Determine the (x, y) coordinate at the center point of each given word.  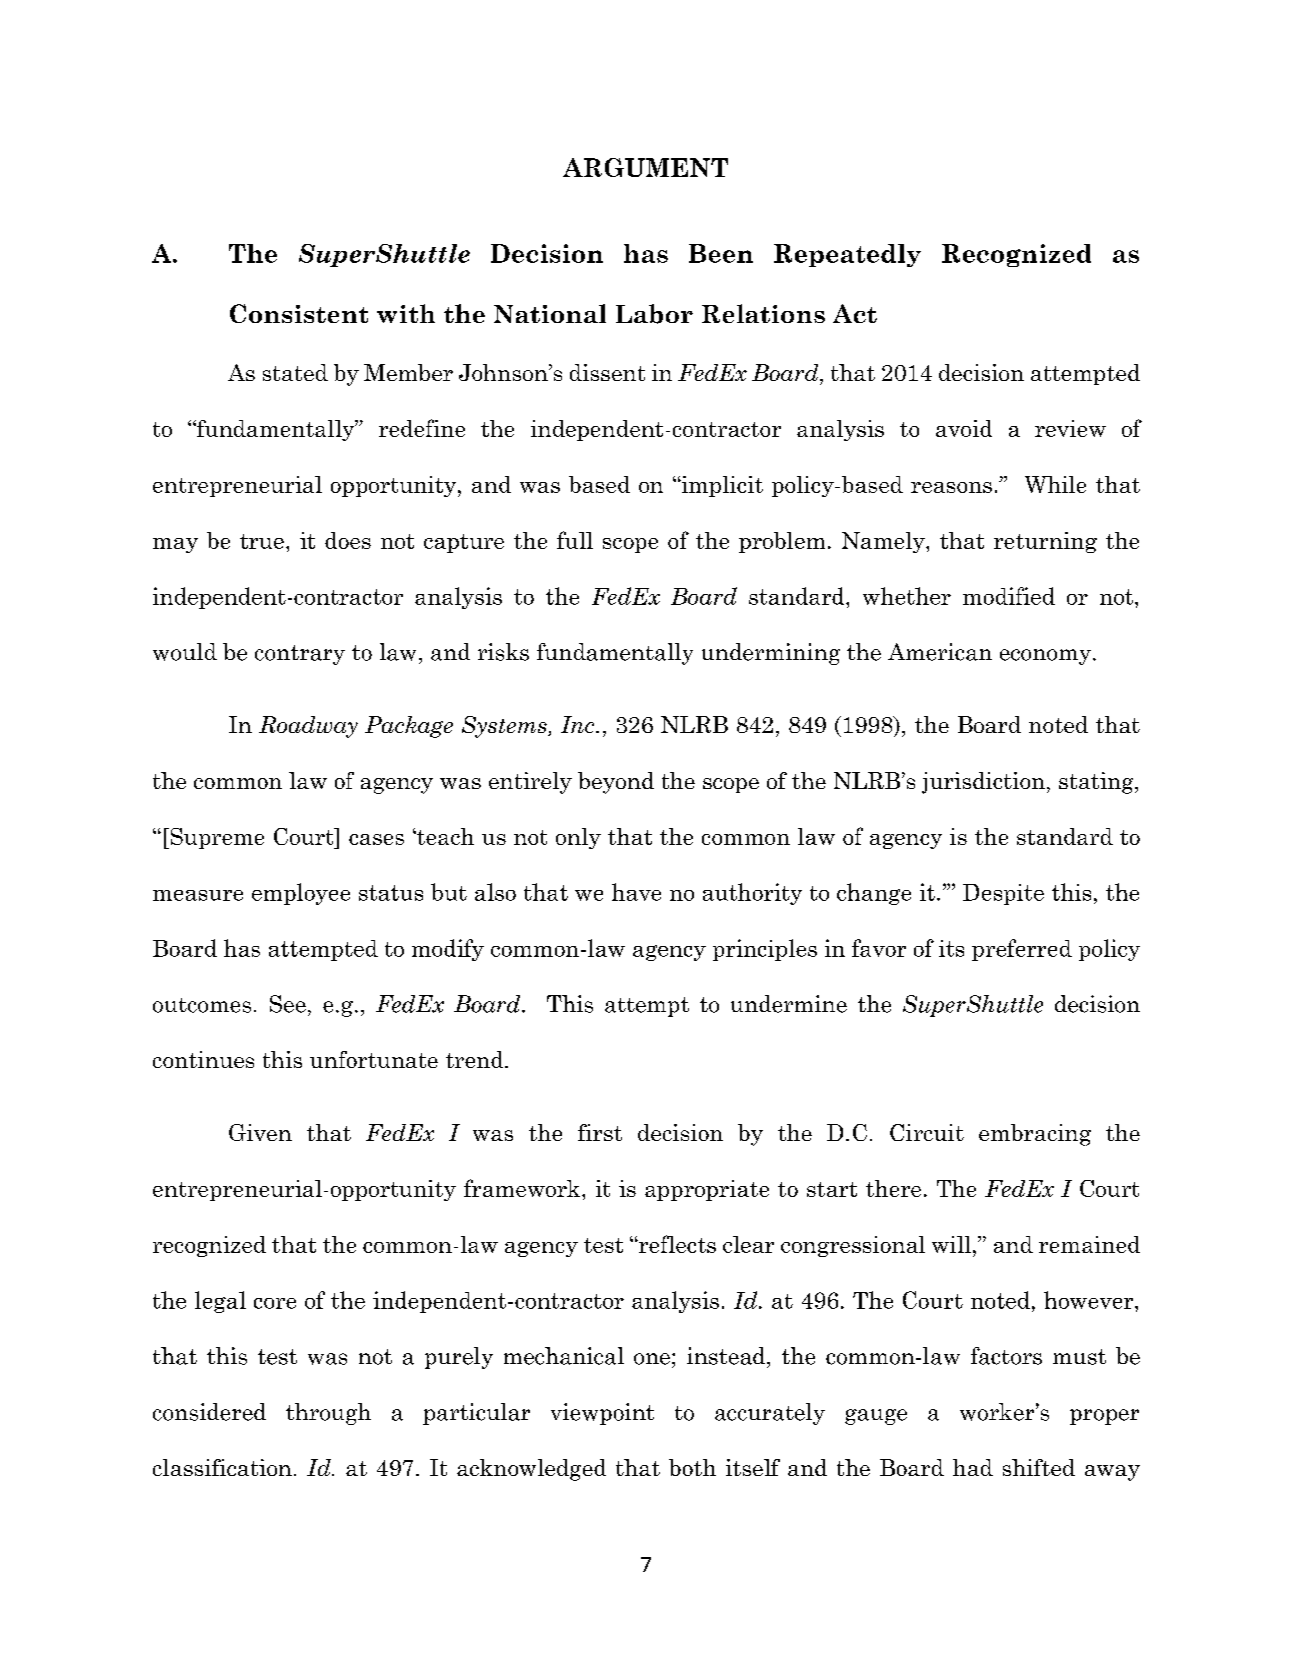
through (328, 1414)
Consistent (299, 313)
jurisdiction (983, 783)
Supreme (216, 838)
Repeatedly (847, 255)
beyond (616, 783)
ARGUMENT (645, 167)
